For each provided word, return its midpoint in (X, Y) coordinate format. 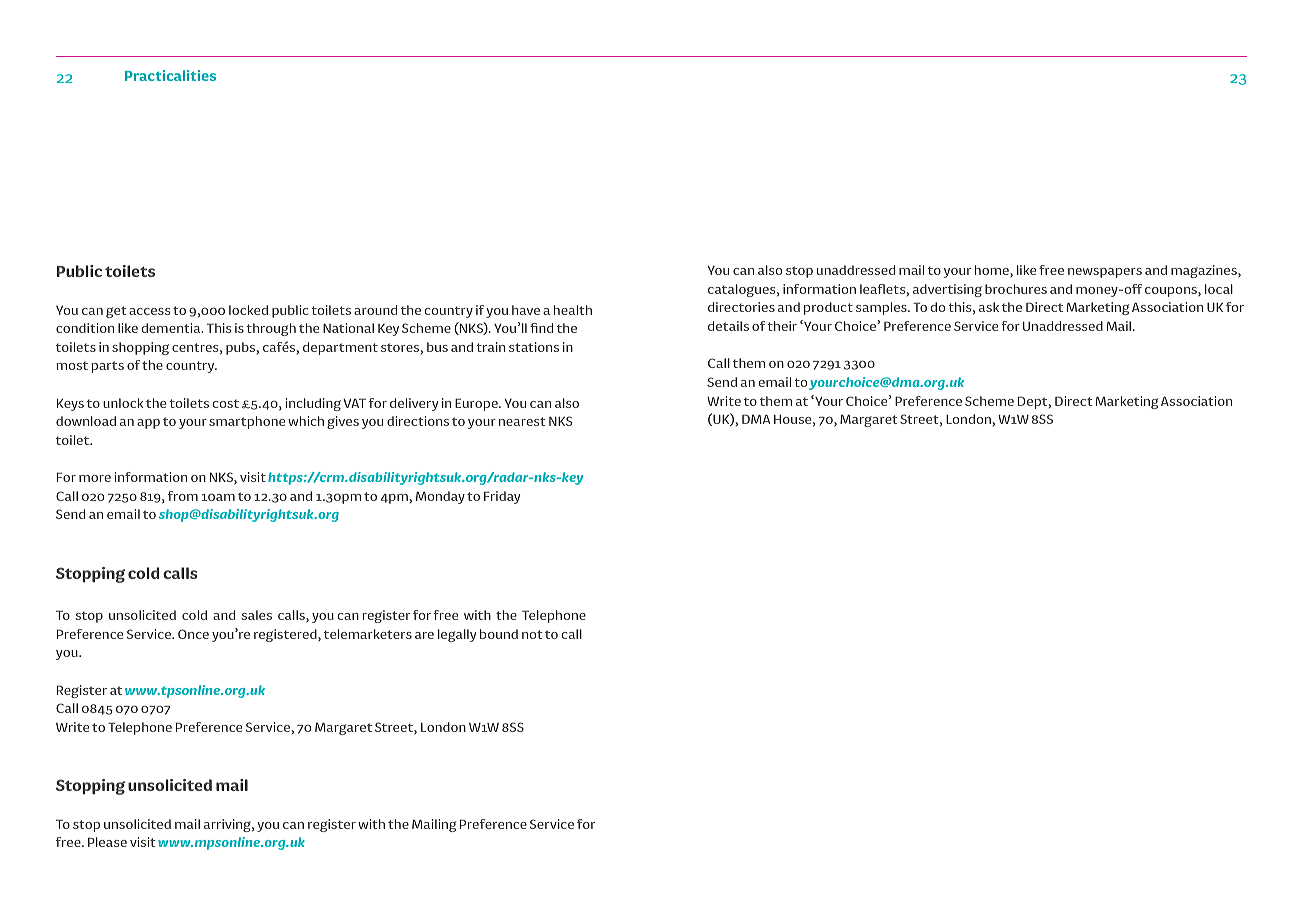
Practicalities (170, 75)
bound (499, 634)
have (526, 310)
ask (989, 307)
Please (107, 842)
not (532, 634)
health (573, 310)
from (183, 496)
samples (882, 308)
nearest (522, 421)
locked (248, 310)
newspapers (1105, 273)
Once (193, 634)
